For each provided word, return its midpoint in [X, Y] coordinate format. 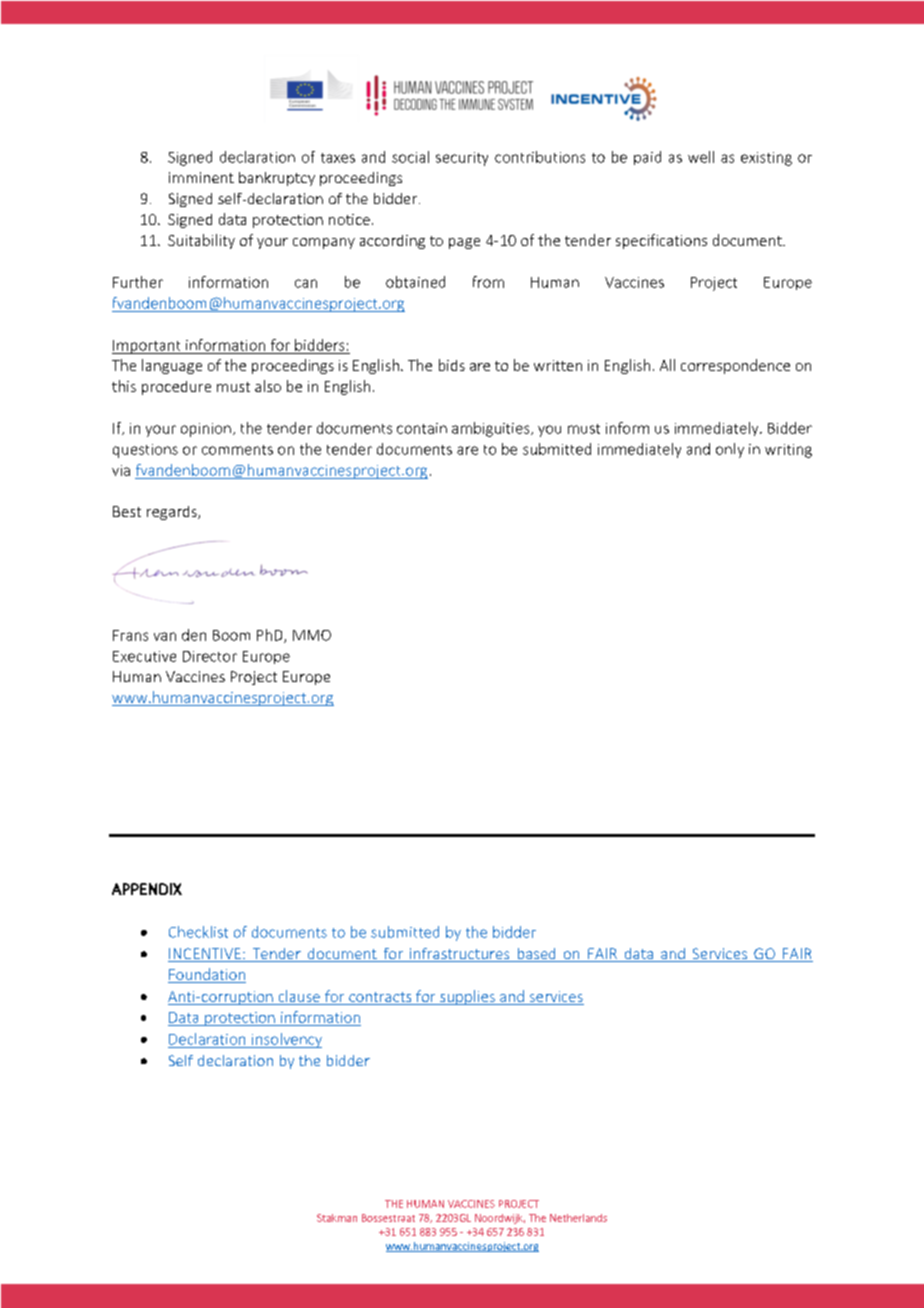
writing [788, 451]
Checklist [198, 932]
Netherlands [578, 1218]
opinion [206, 430]
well [701, 157]
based [536, 955]
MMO [312, 635]
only [730, 450]
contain [422, 428]
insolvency [286, 1040]
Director [210, 656]
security [462, 159]
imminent [201, 177]
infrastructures [460, 955]
